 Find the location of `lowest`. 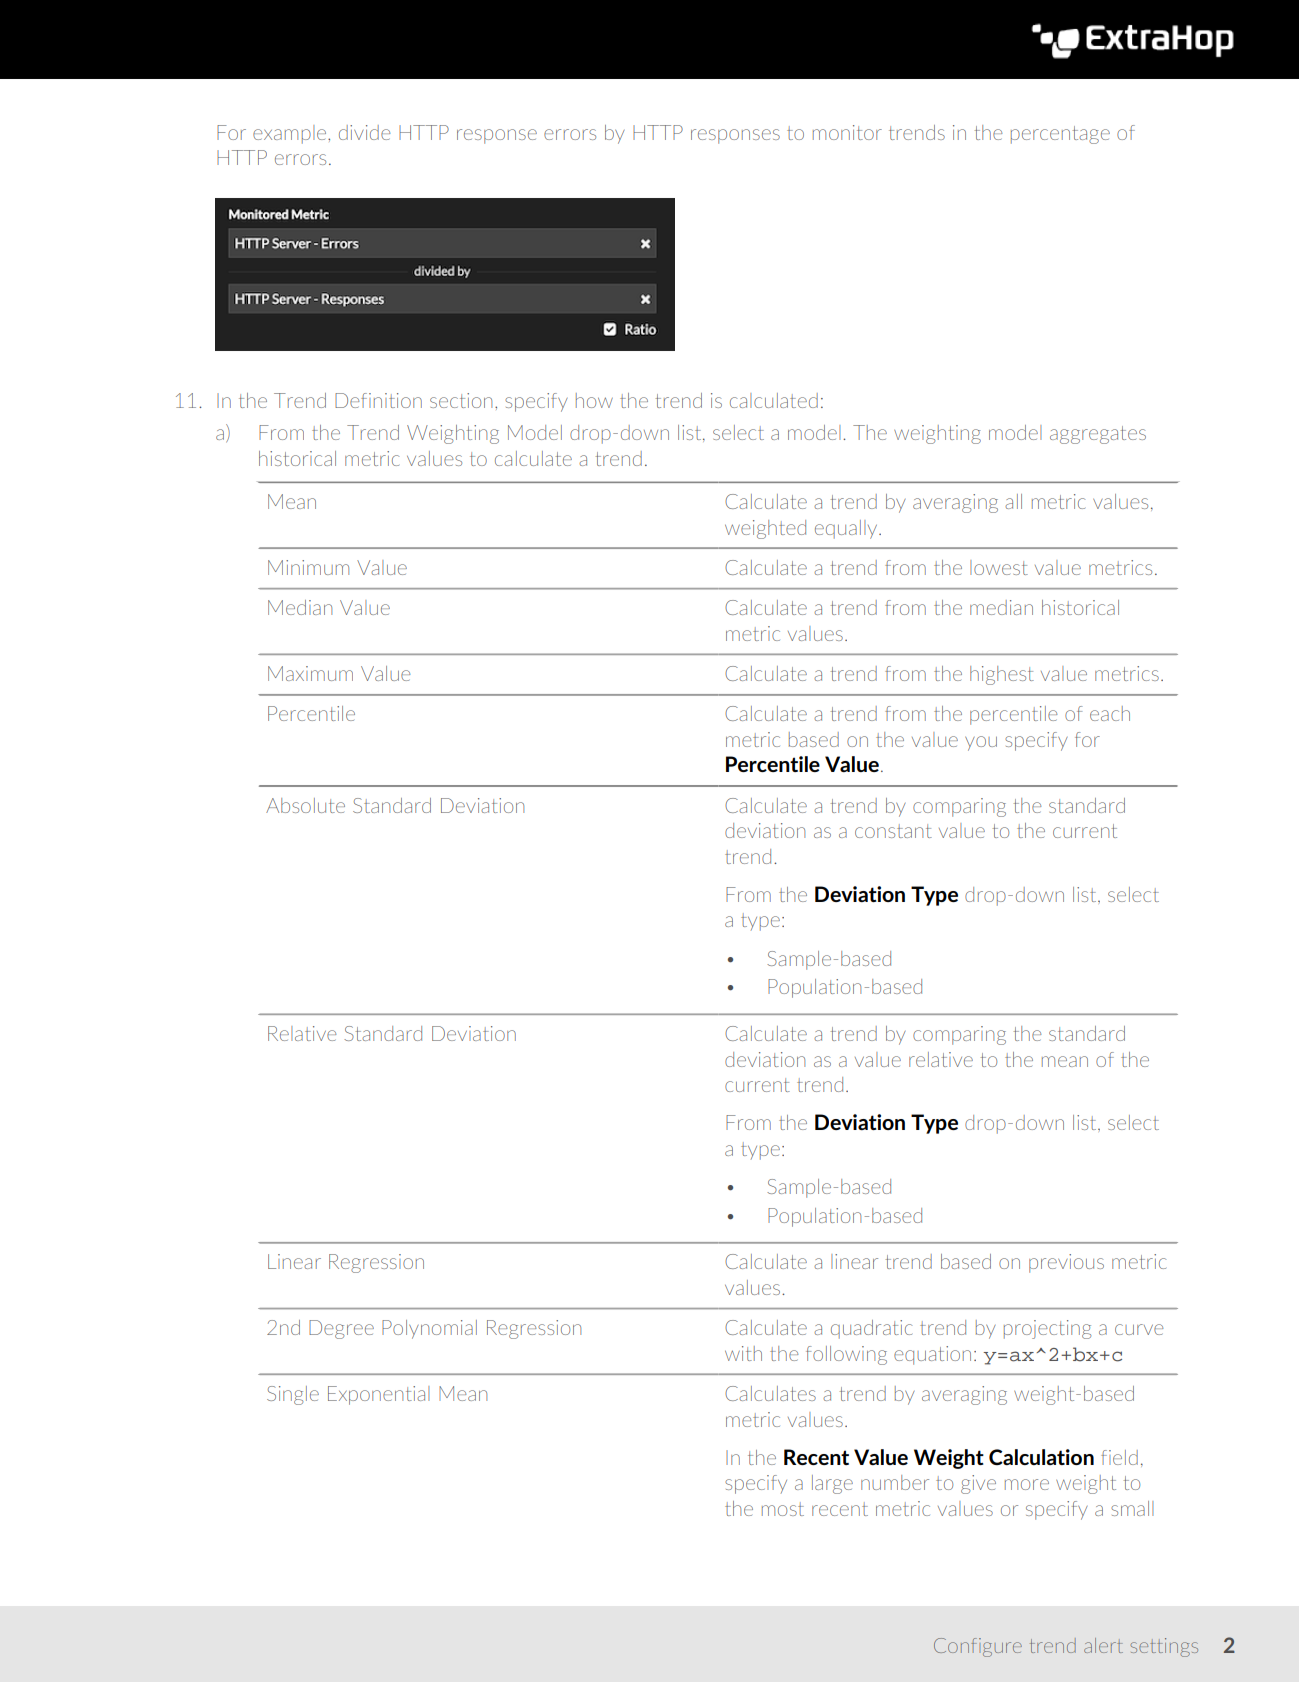

lowest is located at coordinates (999, 567).
